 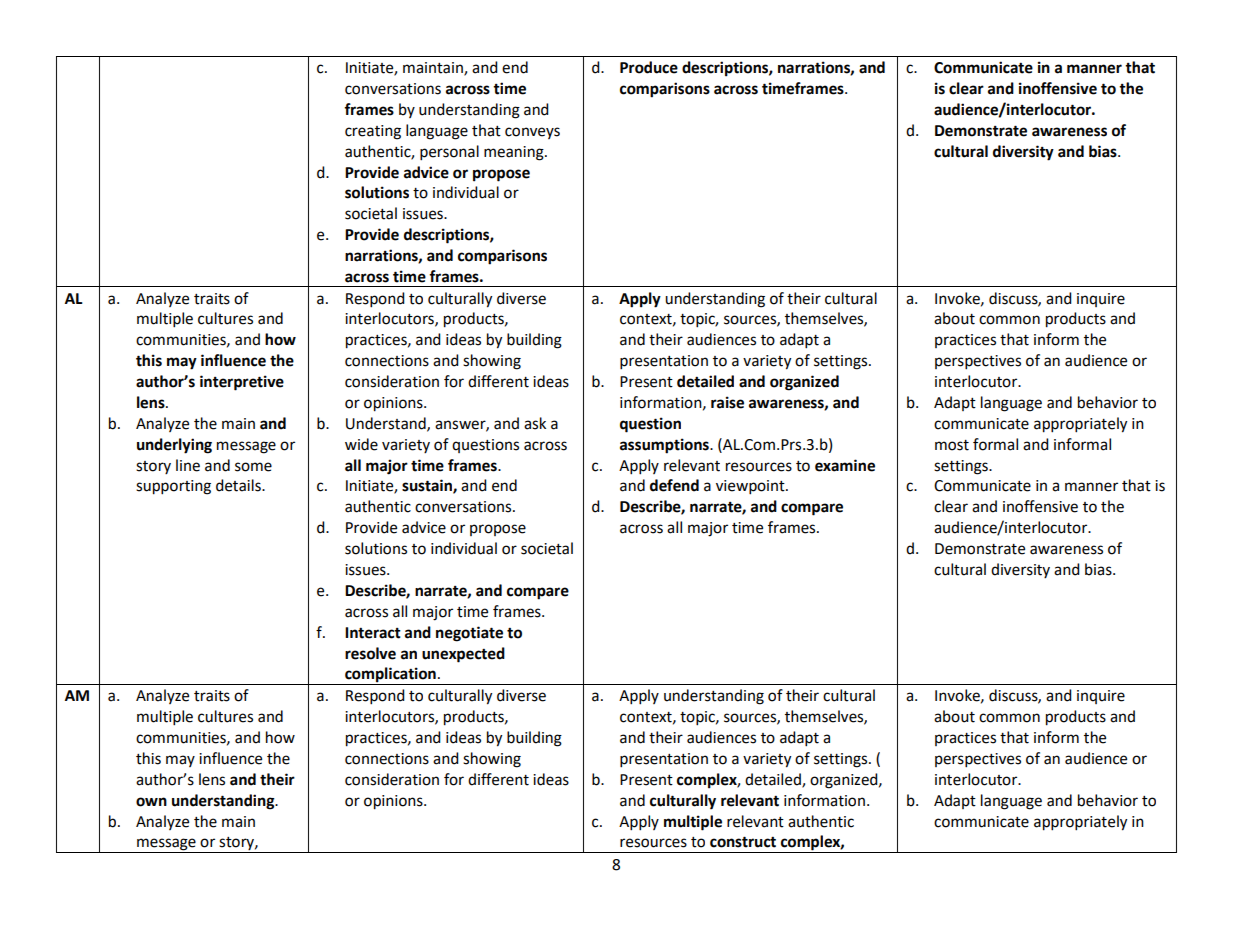 I want to click on negotiate, so click(x=469, y=634).
